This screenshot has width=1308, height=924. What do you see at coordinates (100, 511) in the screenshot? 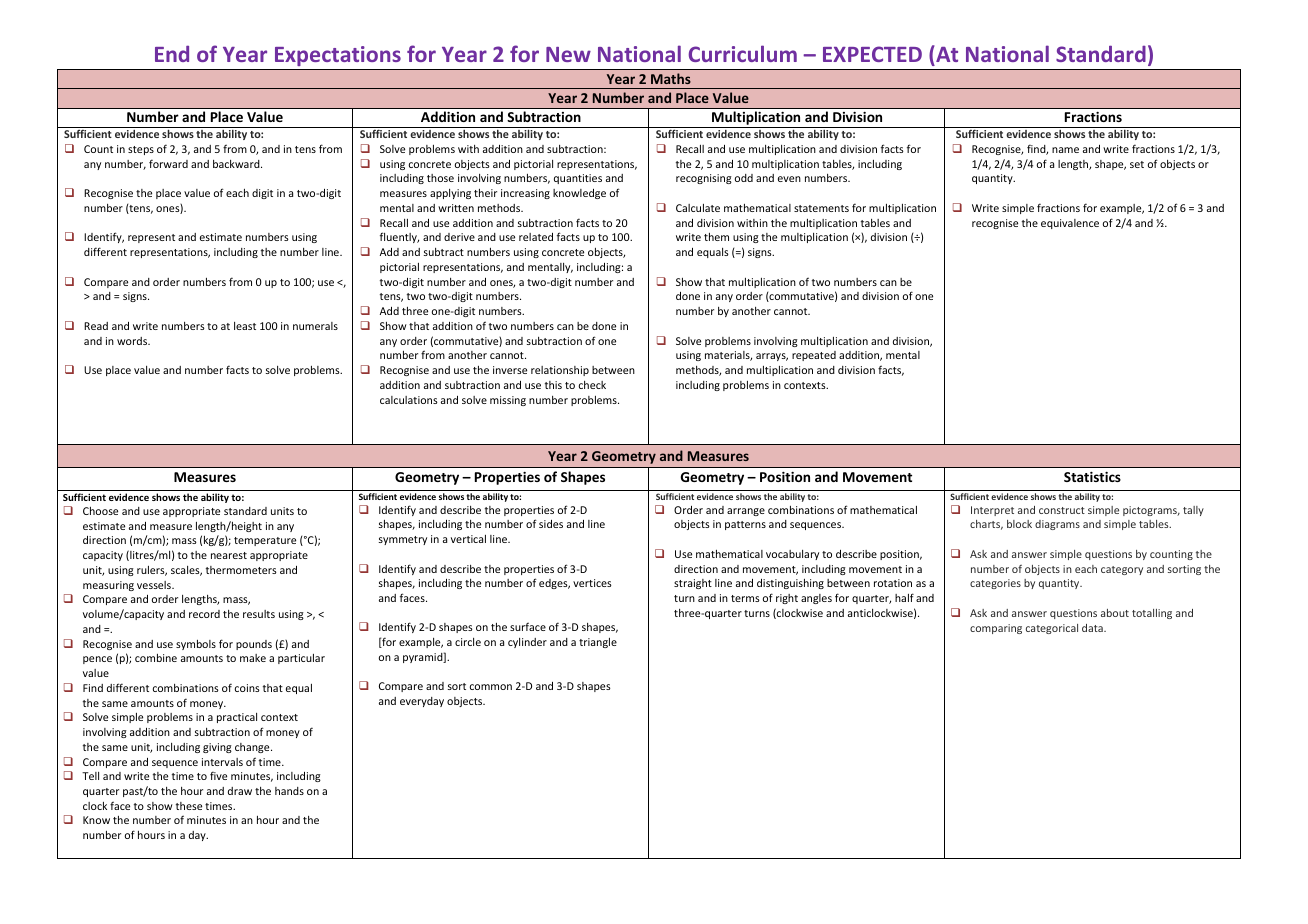
I see `Choose` at bounding box center [100, 511].
